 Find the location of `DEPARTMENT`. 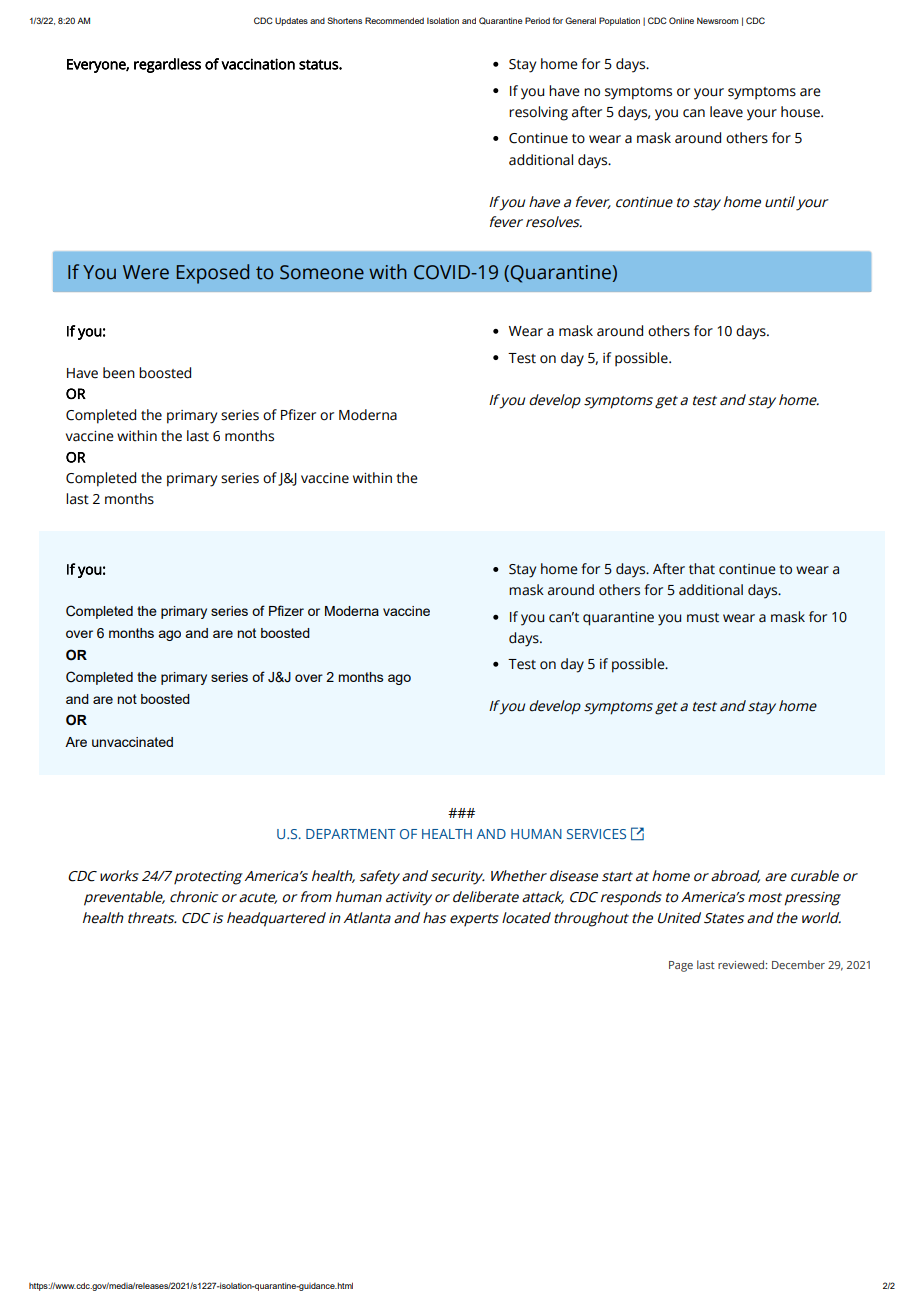

DEPARTMENT is located at coordinates (351, 834).
